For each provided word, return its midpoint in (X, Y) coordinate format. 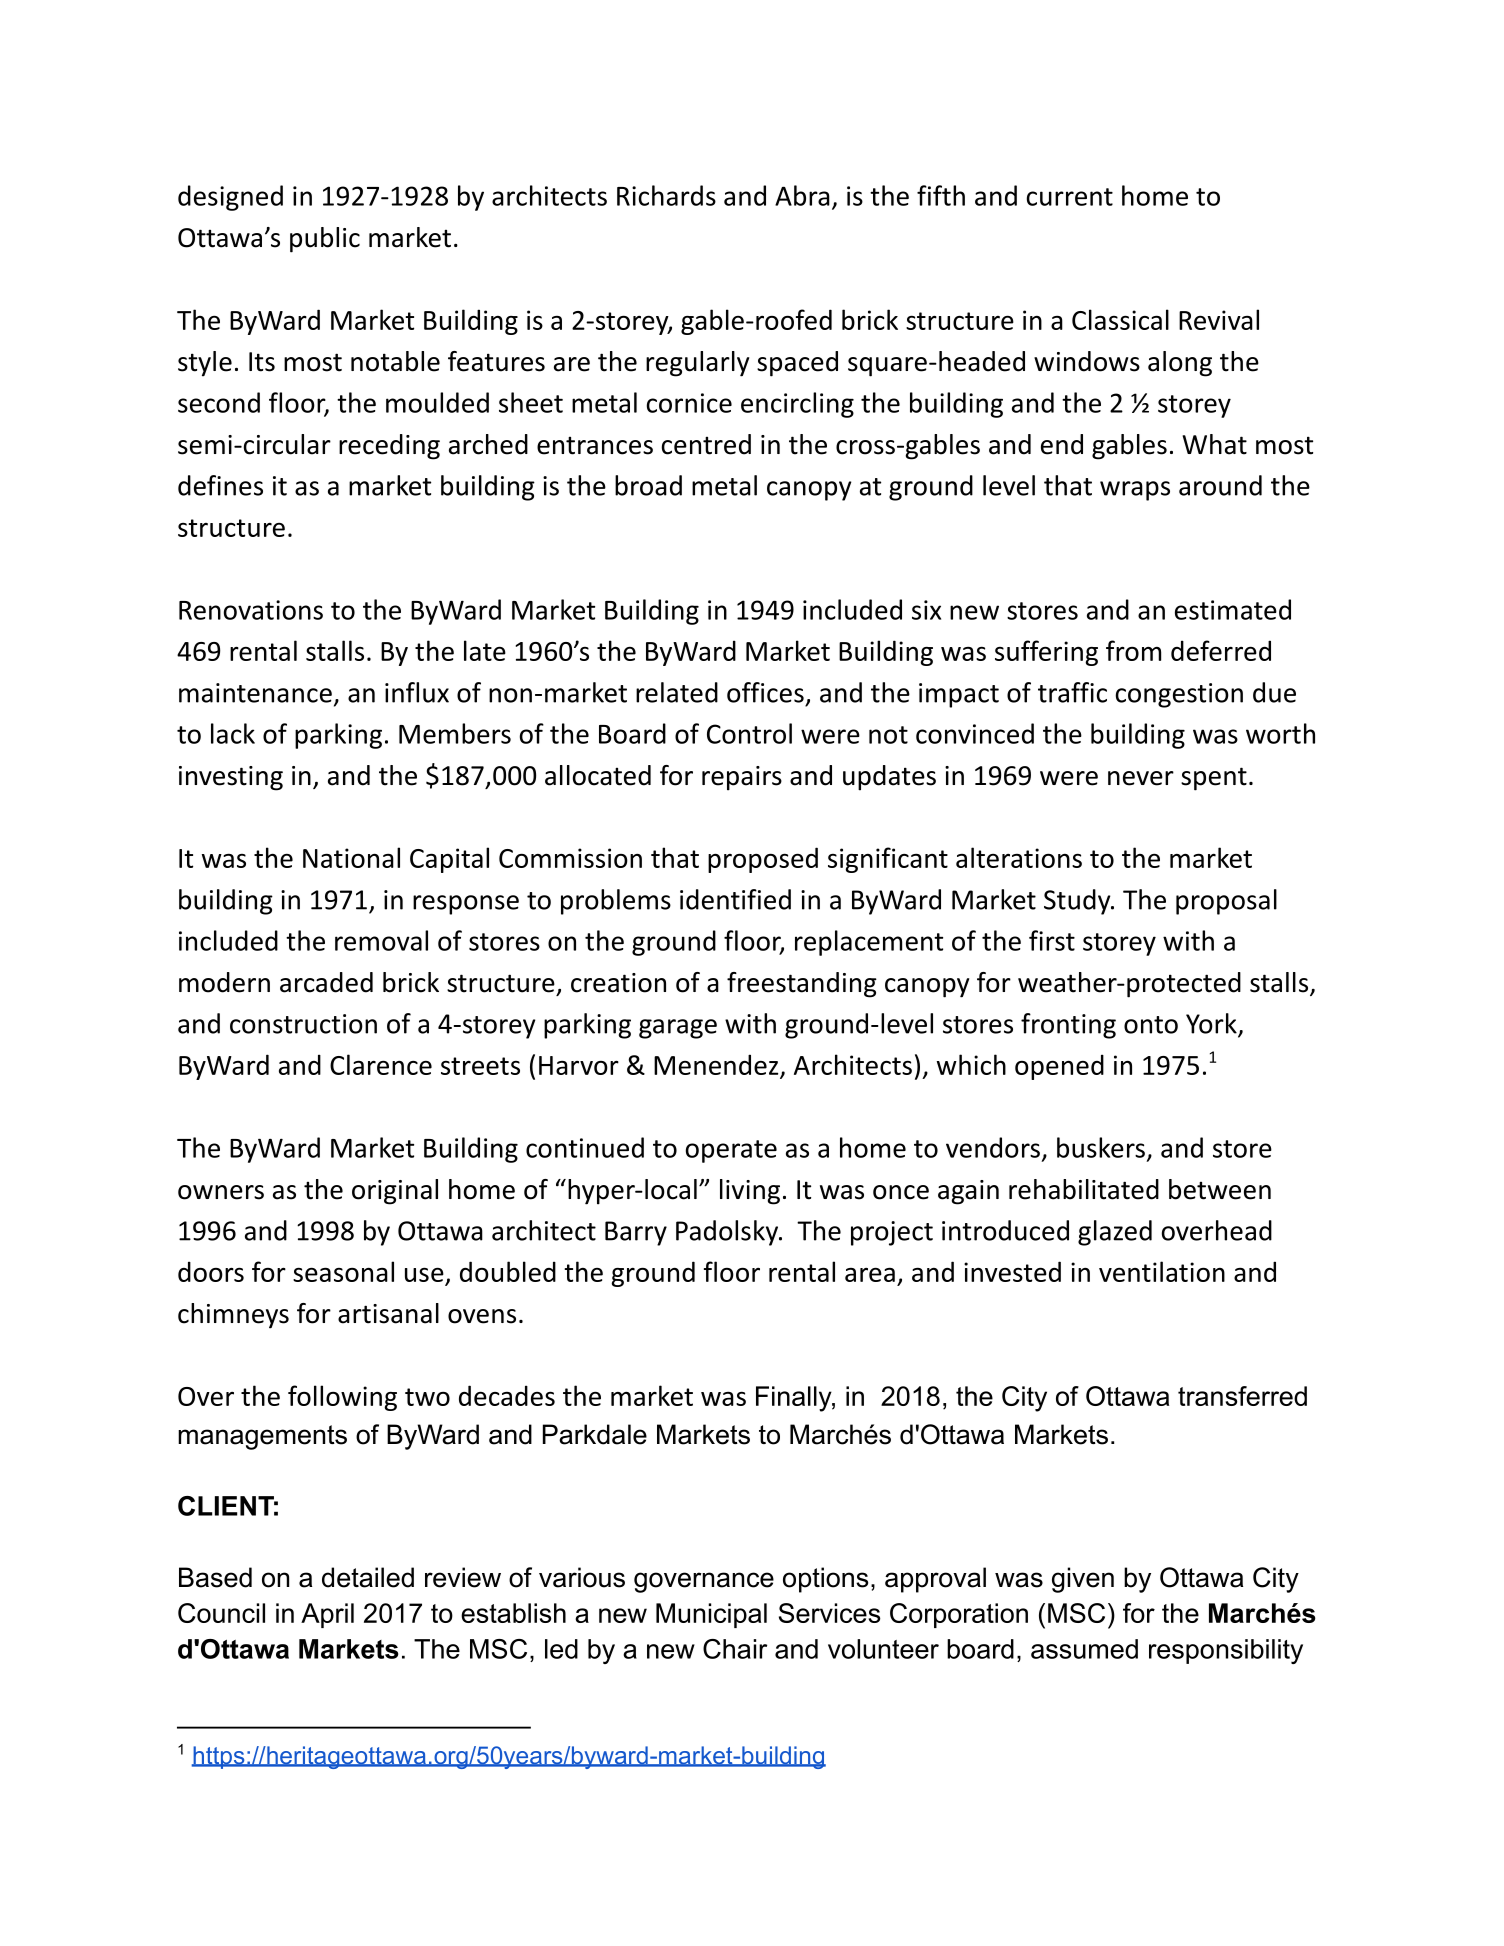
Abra (802, 195)
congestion (1179, 695)
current (1070, 197)
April (327, 1615)
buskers (1101, 1147)
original (395, 1192)
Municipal (711, 1615)
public (325, 240)
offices (765, 692)
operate (731, 1151)
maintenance (255, 693)
